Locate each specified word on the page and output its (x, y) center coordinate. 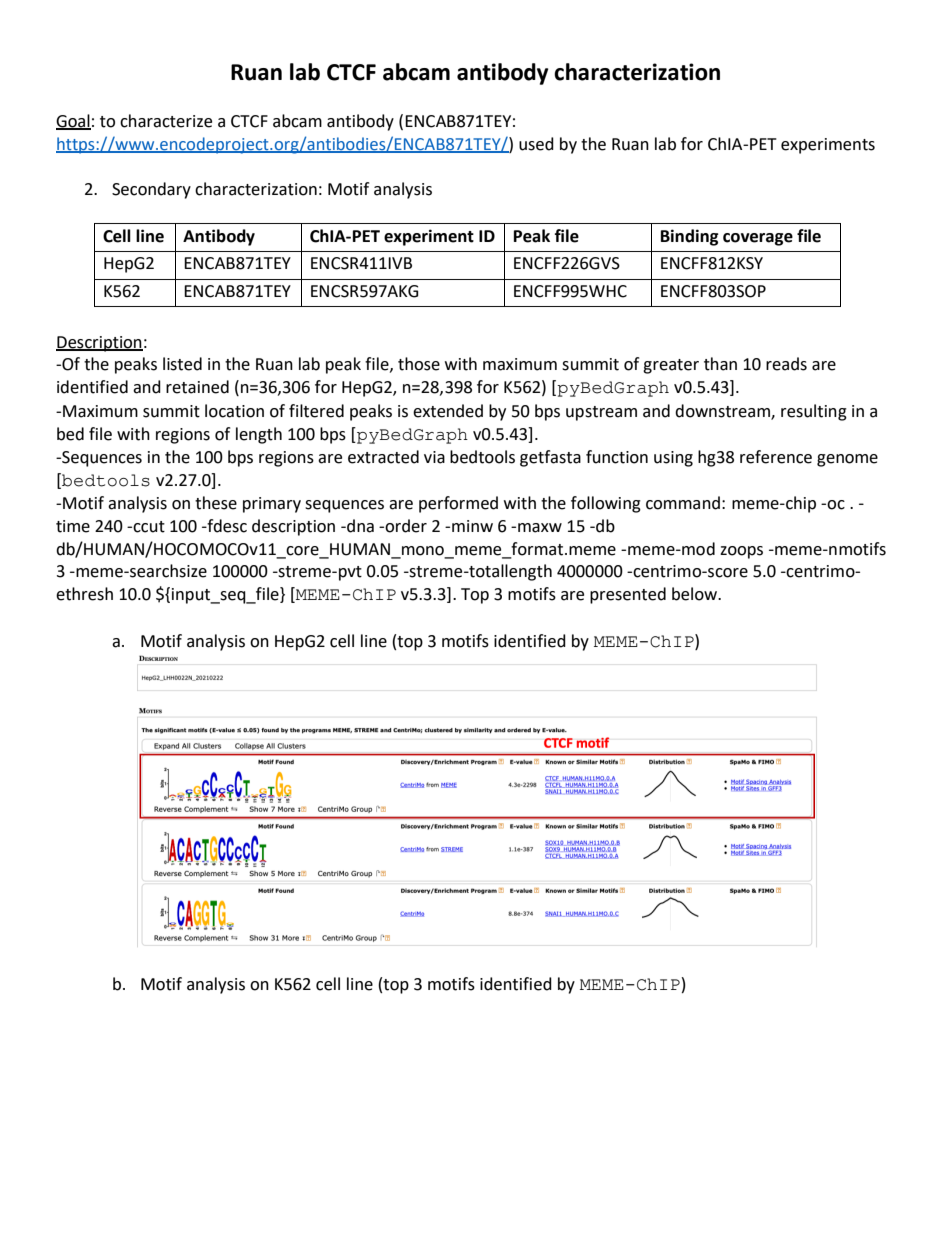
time (73, 526)
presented (628, 595)
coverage (758, 239)
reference (776, 457)
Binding (690, 237)
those (419, 364)
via (434, 457)
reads (786, 364)
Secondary (151, 190)
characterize (166, 121)
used (536, 144)
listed (182, 364)
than (720, 364)
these (216, 503)
